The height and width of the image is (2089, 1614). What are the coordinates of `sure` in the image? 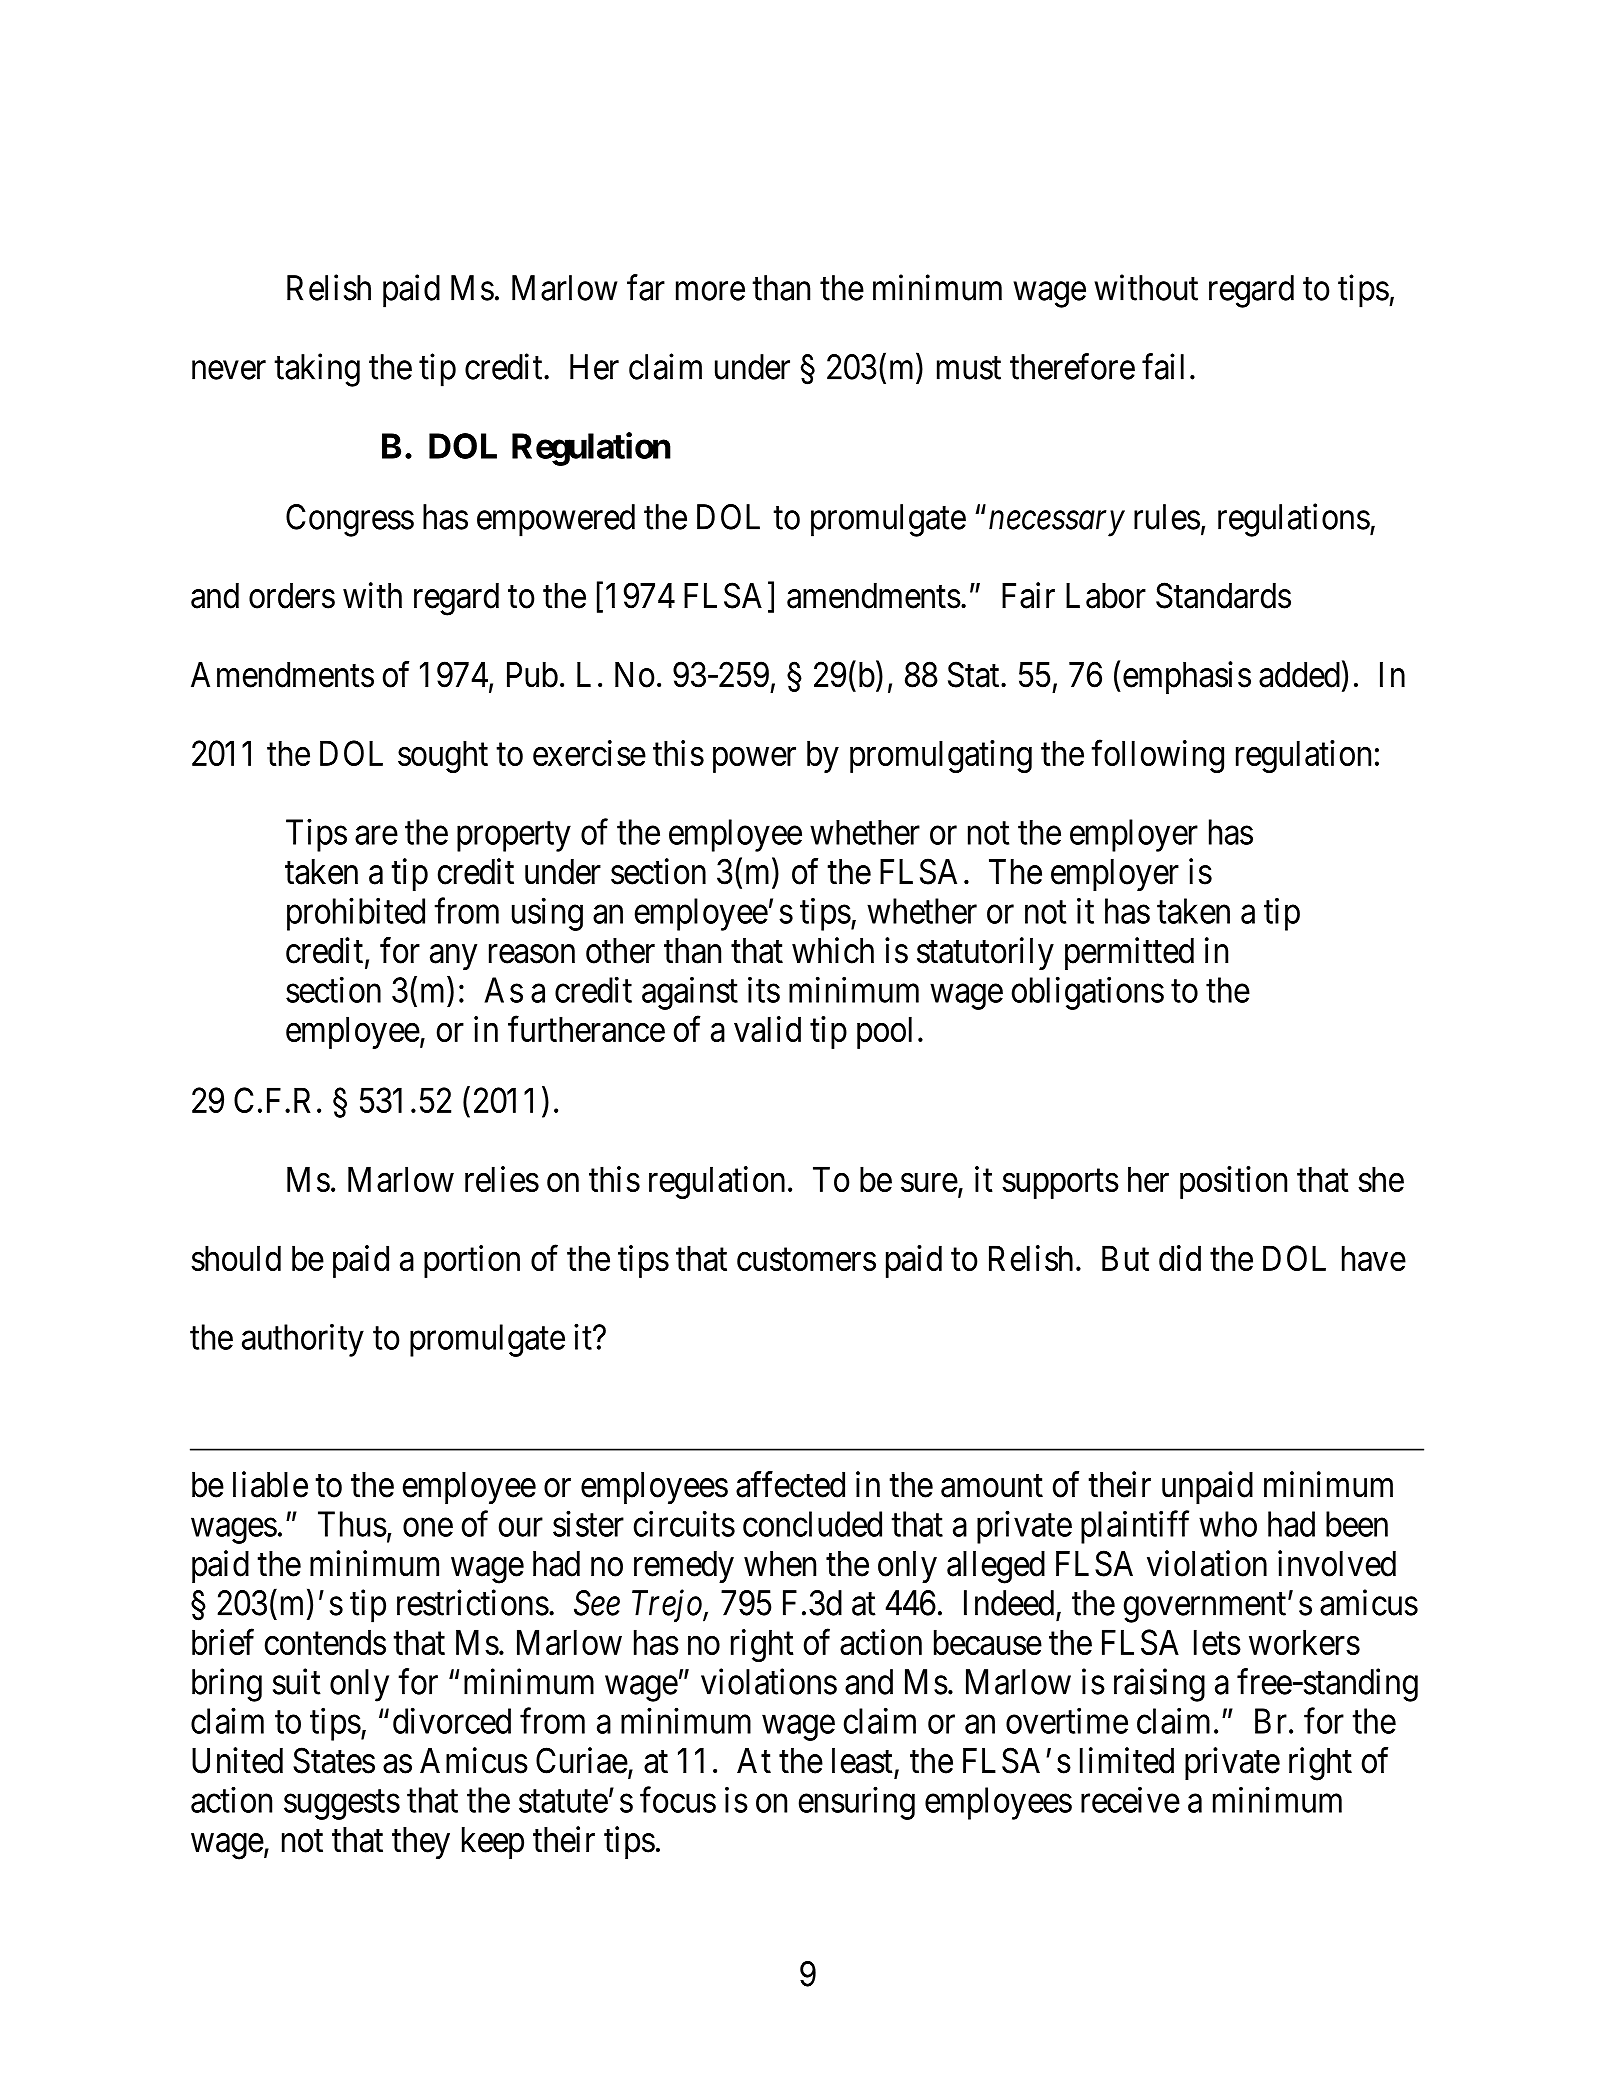 It's located at (929, 1182).
